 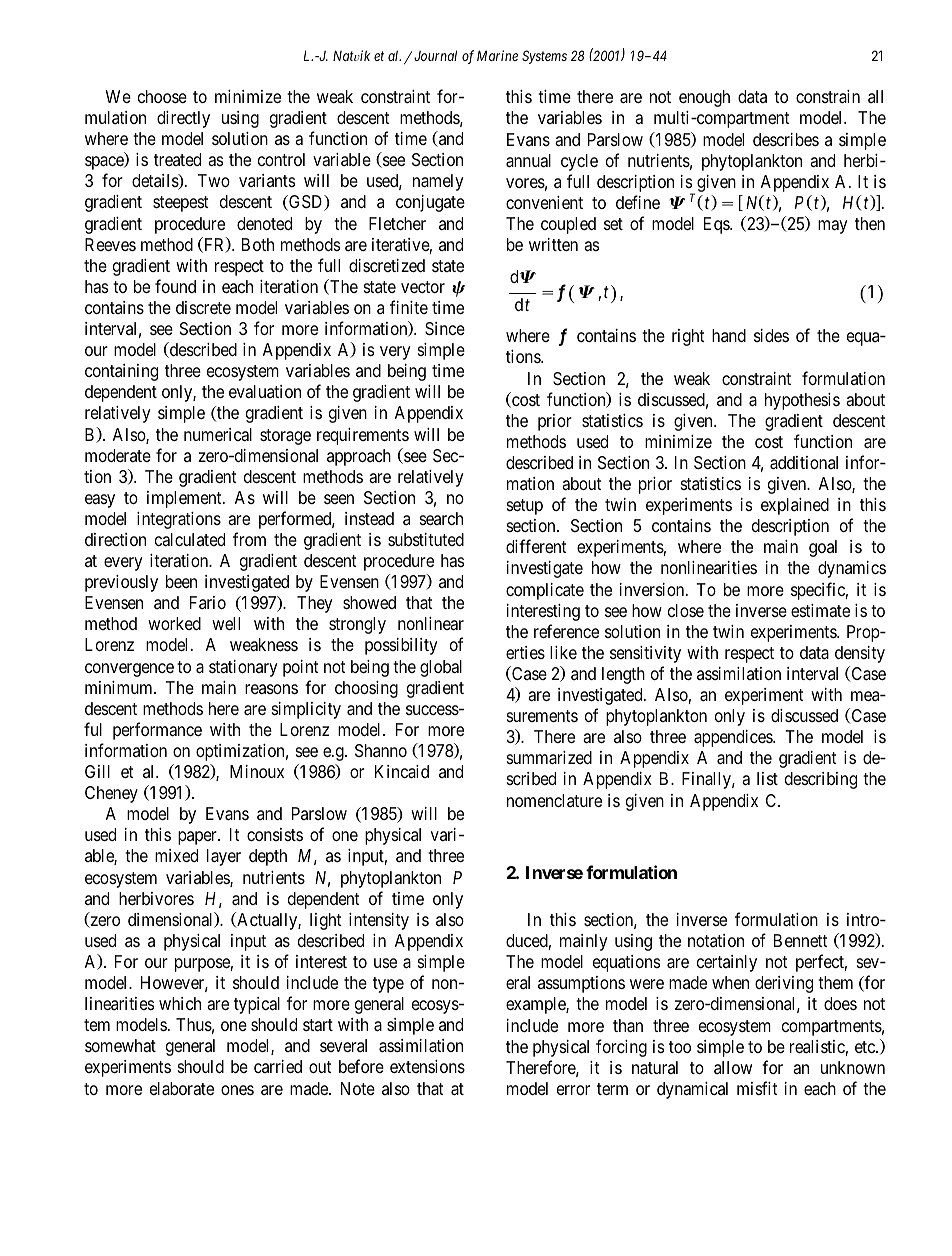 What do you see at coordinates (162, 96) in the page?
I see `choose` at bounding box center [162, 96].
